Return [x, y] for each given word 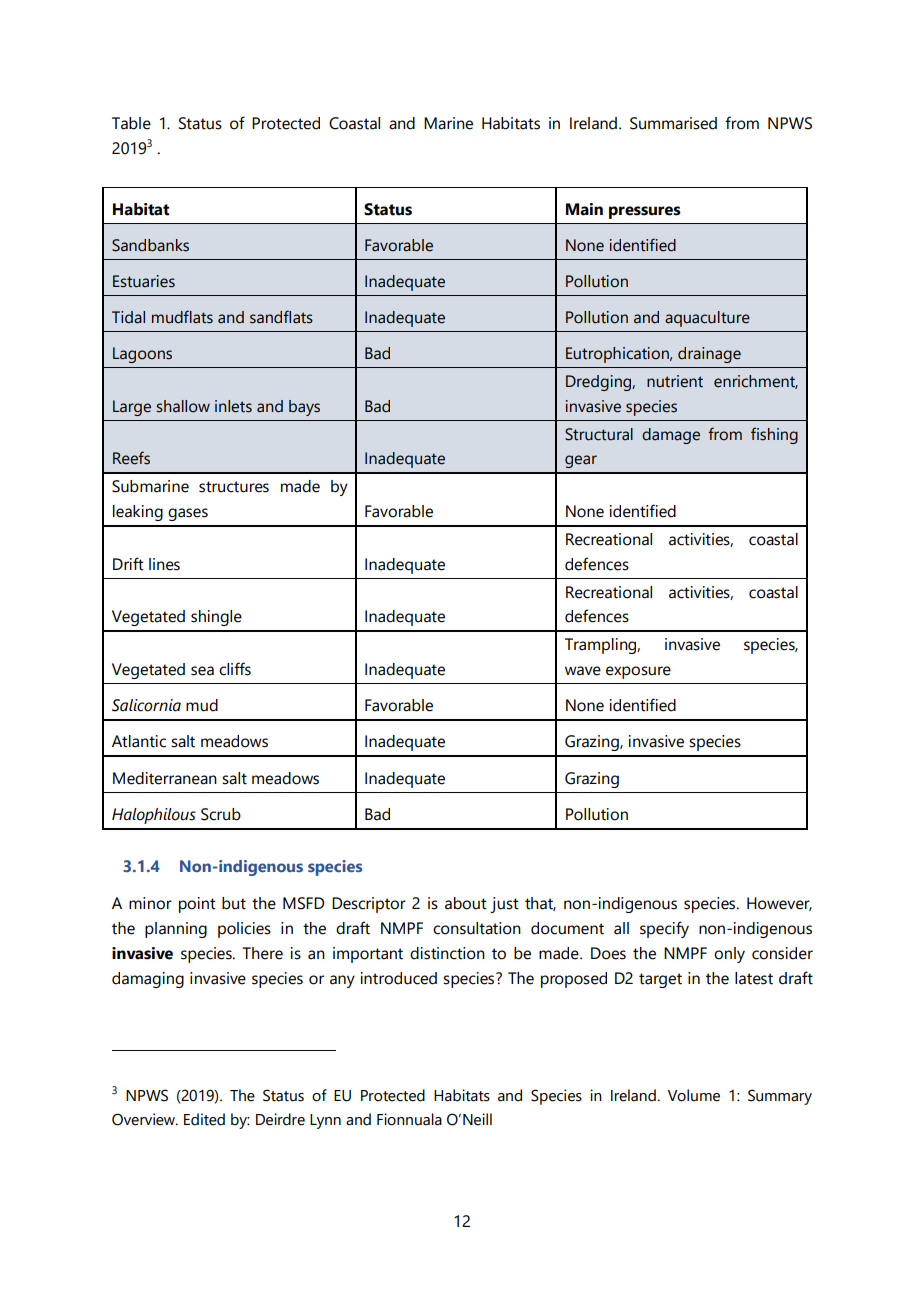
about [466, 903]
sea [202, 671]
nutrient [675, 381]
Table [131, 123]
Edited [204, 1119]
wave [583, 671]
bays [304, 408]
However [779, 904]
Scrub [221, 814]
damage [671, 436]
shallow [183, 406]
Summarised [673, 123]
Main [584, 209]
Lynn [325, 1121]
